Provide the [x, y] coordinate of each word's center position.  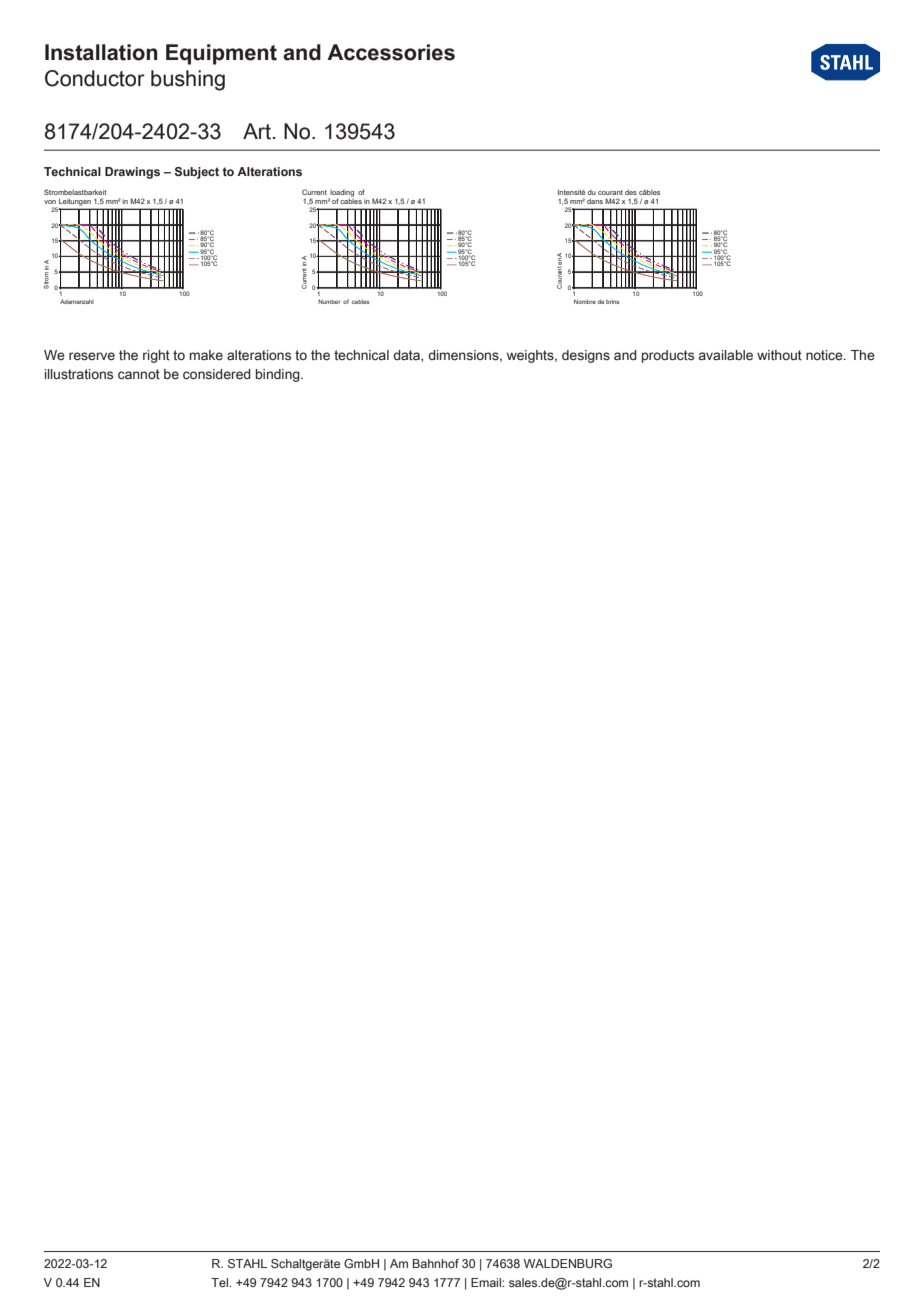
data [407, 356]
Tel [221, 1282]
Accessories [391, 52]
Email [487, 1282]
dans [595, 201]
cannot [139, 374]
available [726, 355]
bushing [188, 80]
